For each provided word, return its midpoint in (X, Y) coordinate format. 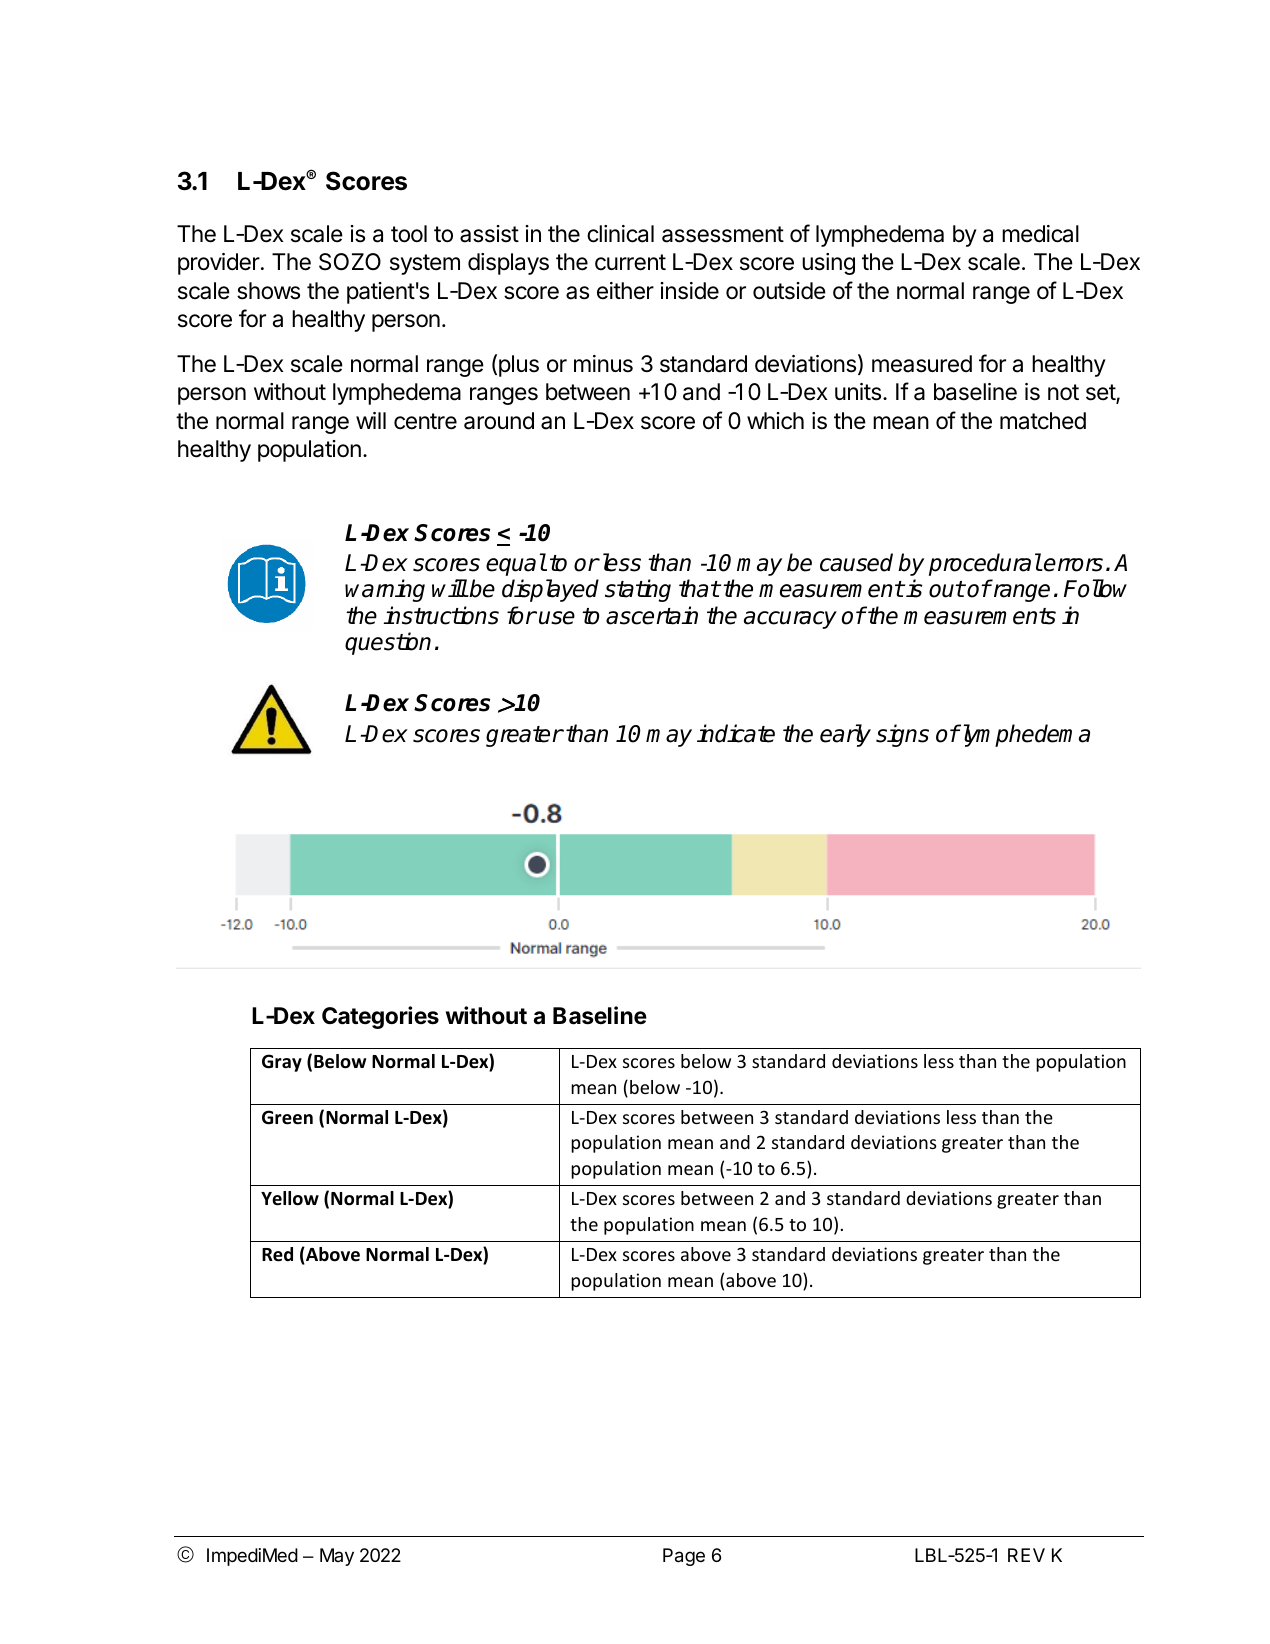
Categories (380, 1017)
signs (902, 735)
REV (1026, 1555)
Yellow (290, 1198)
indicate (736, 733)
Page (684, 1557)
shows (268, 291)
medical (1040, 234)
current (630, 262)
